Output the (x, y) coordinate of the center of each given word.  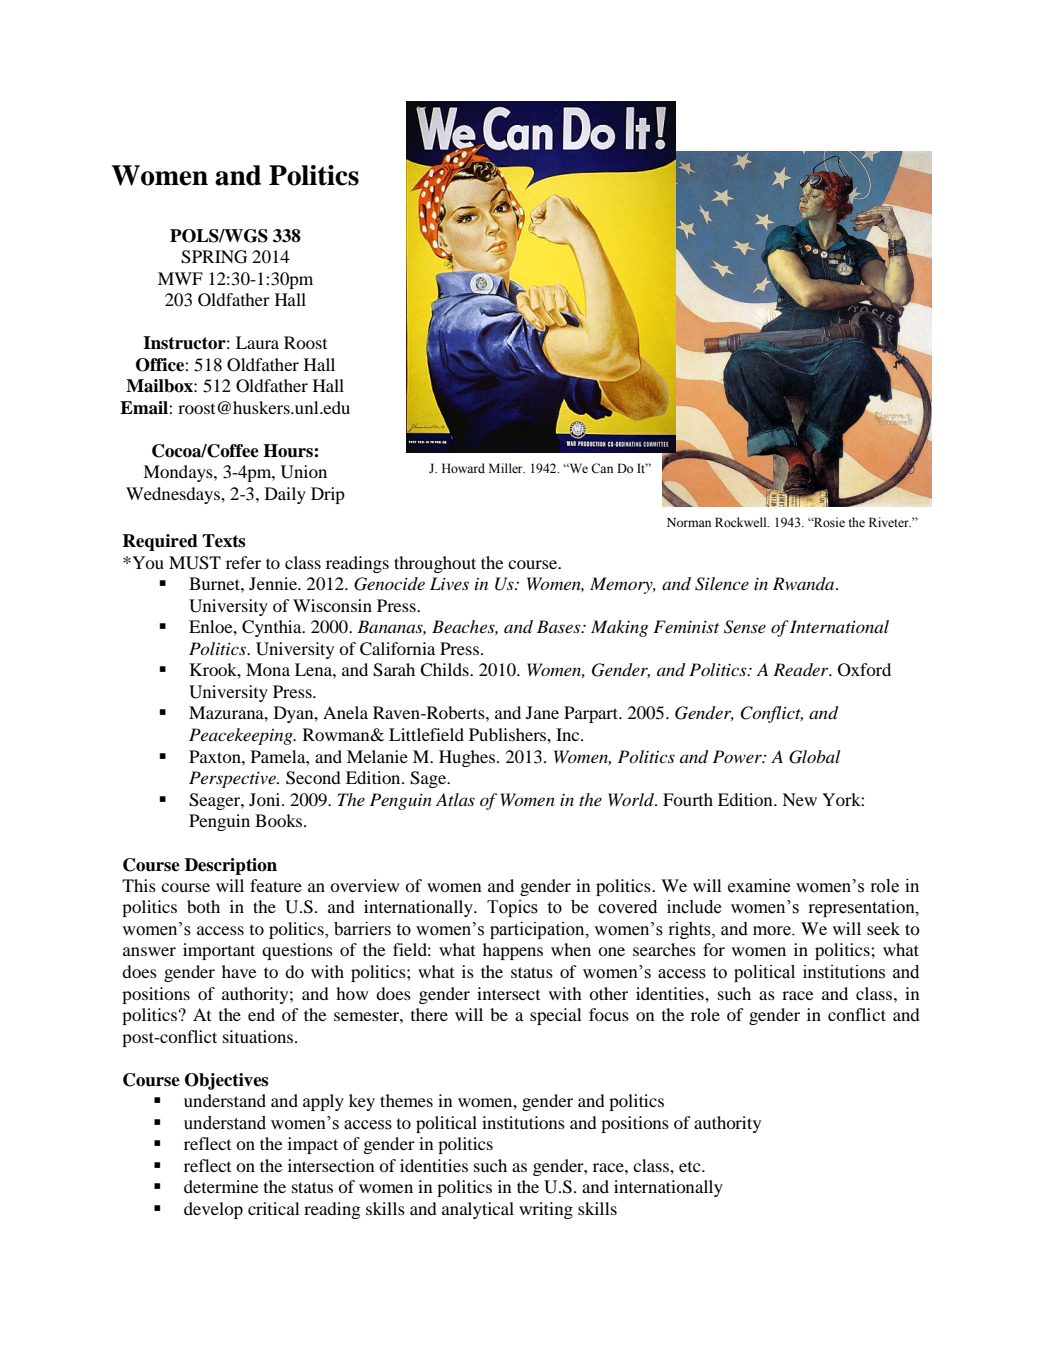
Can (602, 468)
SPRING (214, 257)
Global (815, 757)
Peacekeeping (242, 736)
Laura (257, 342)
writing (546, 1210)
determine (221, 1186)
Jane (542, 712)
